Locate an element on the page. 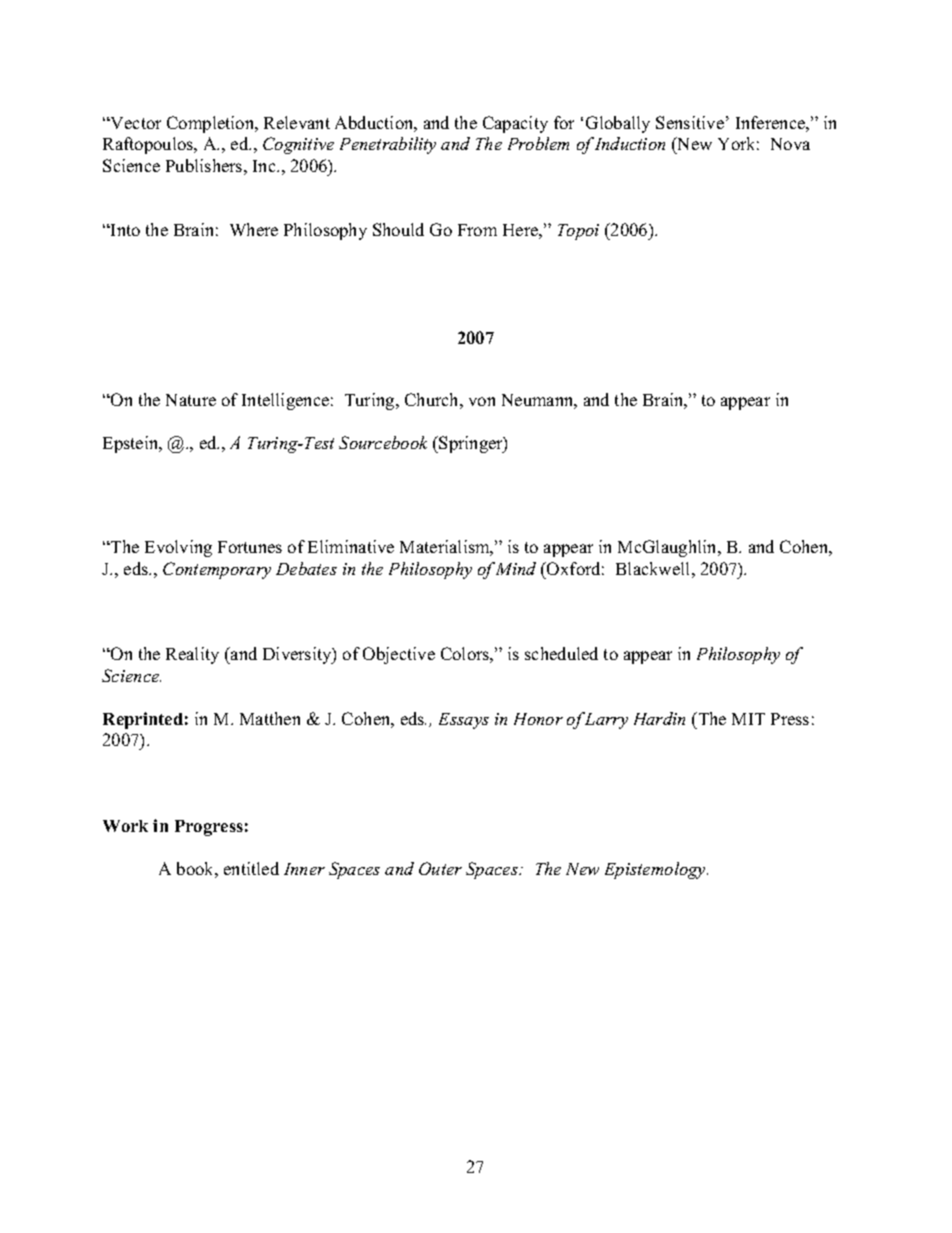 Image resolution: width=952 pixels, height=1233 pixels. von is located at coordinates (482, 401).
